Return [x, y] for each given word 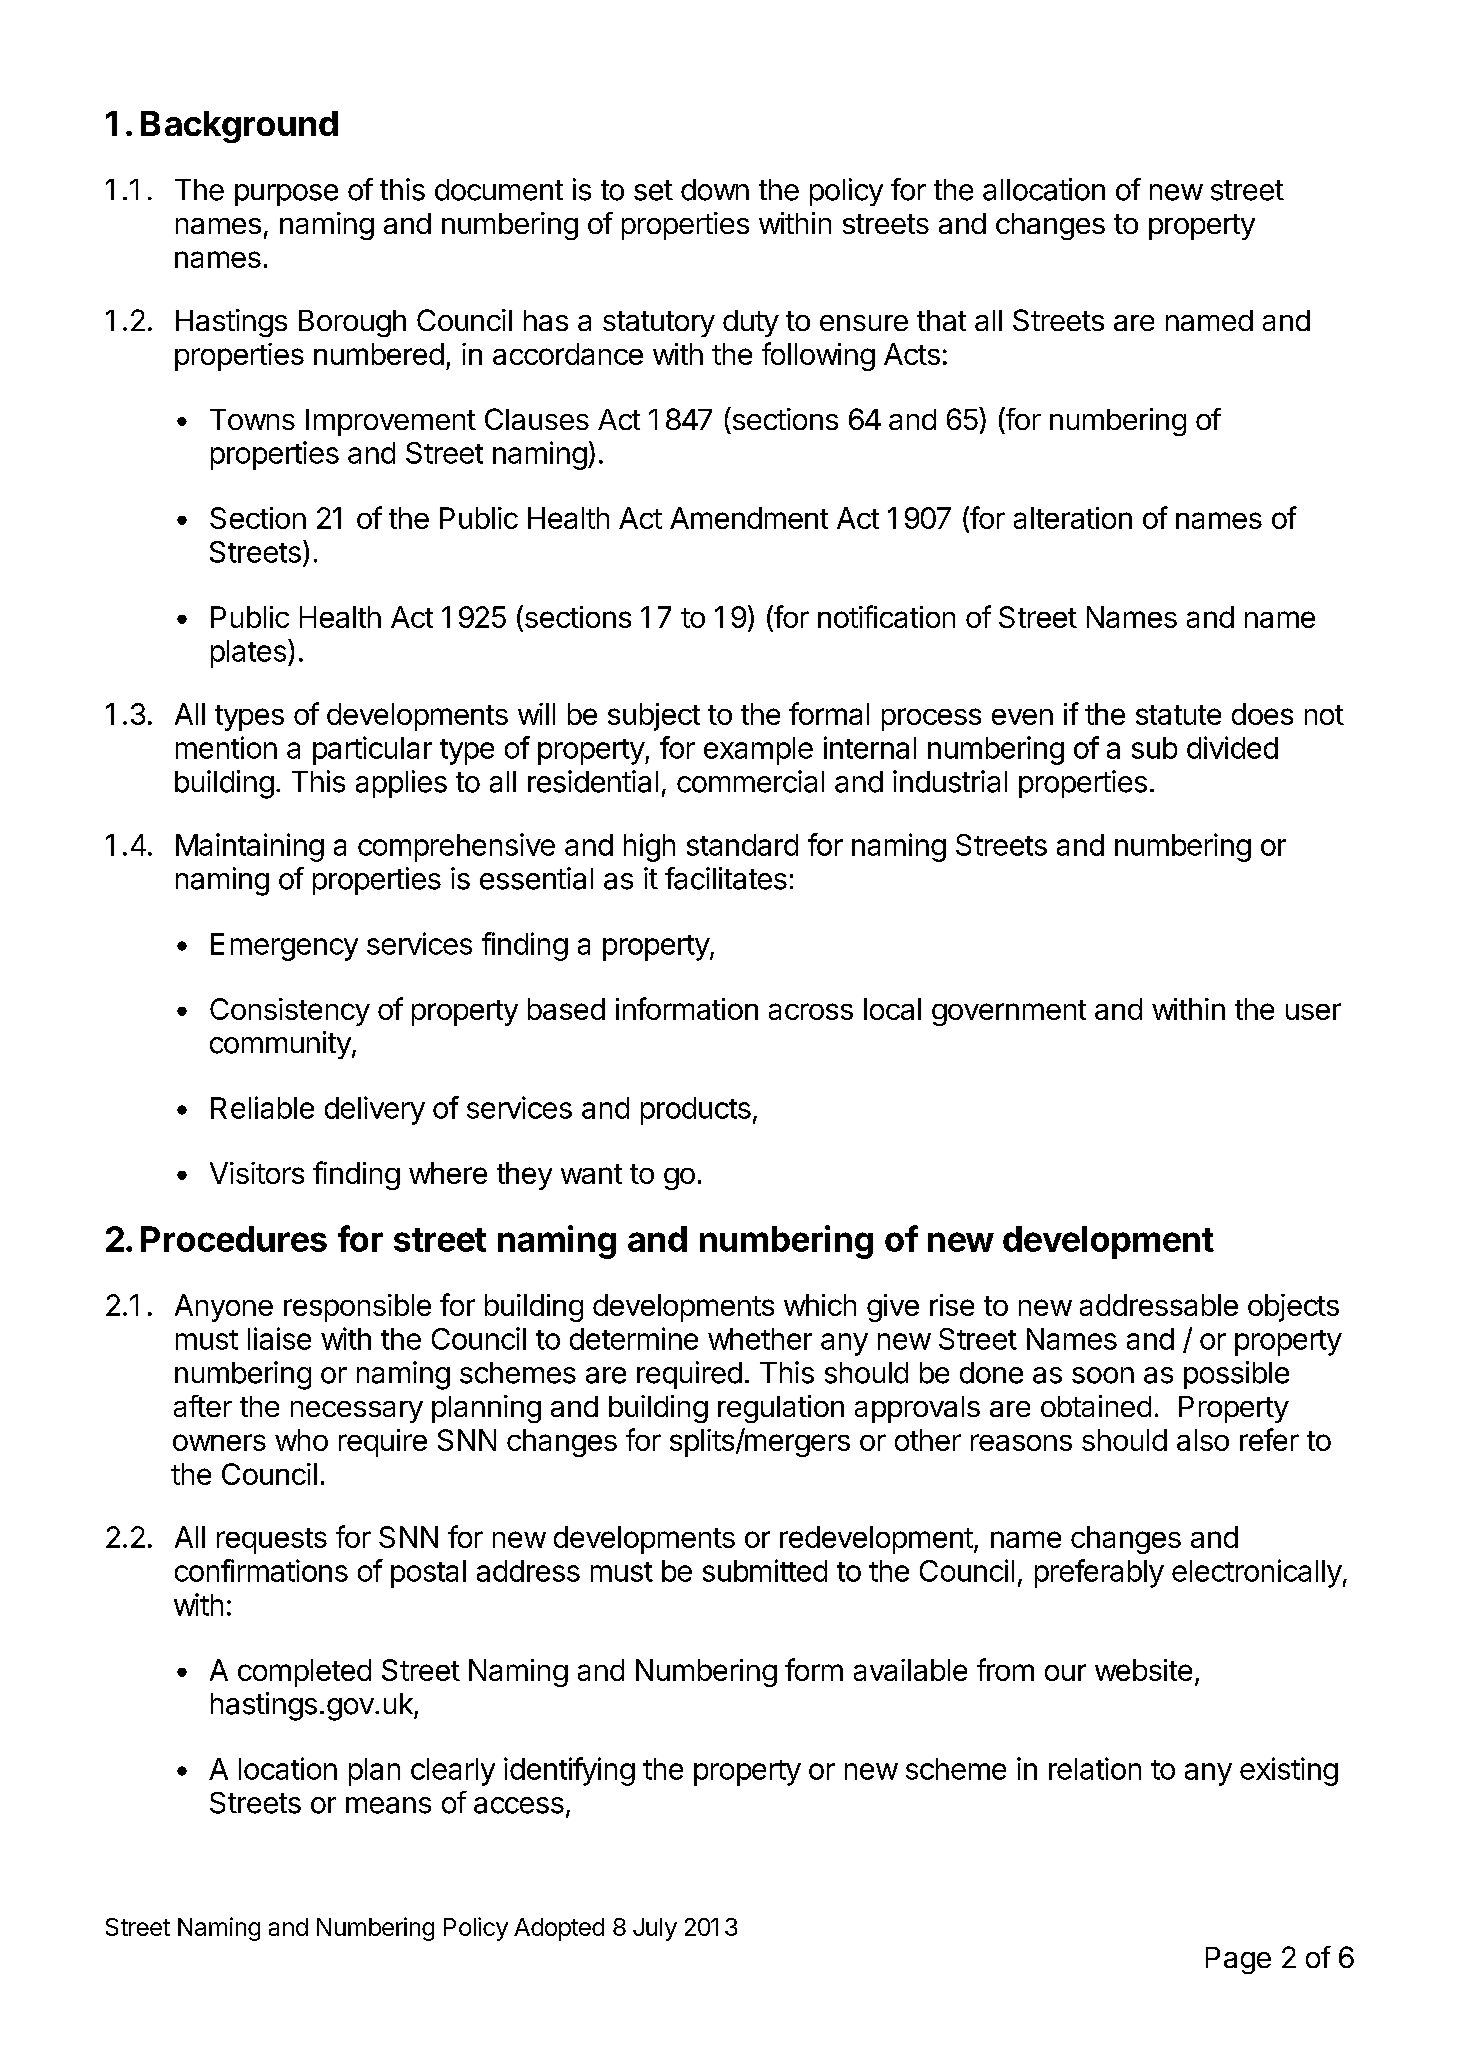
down [715, 190]
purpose [286, 195]
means [388, 1805]
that [941, 320]
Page [1238, 1960]
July [655, 1929]
